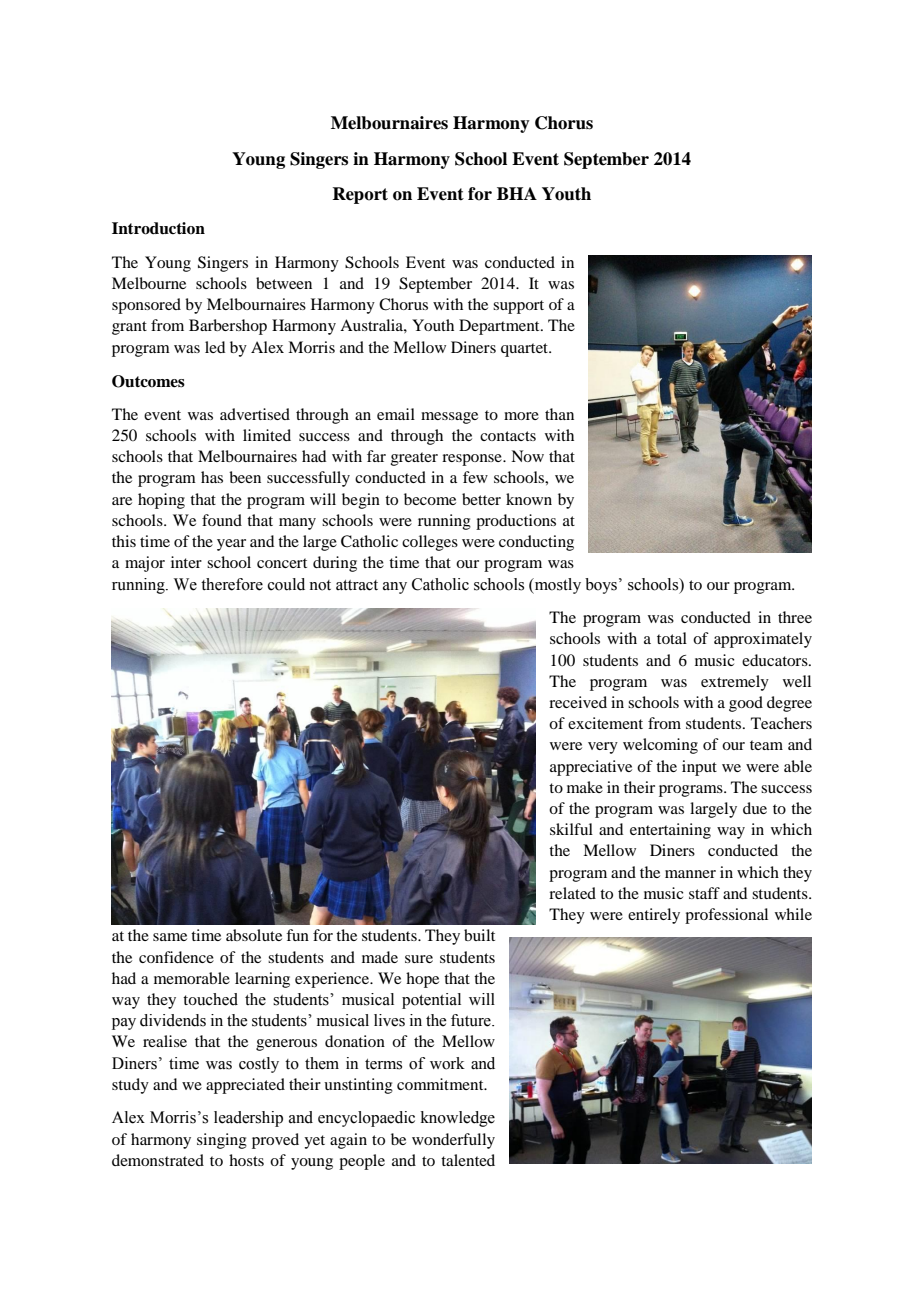 Image resolution: width=924 pixels, height=1308 pixels. What do you see at coordinates (518, 307) in the screenshot?
I see `support` at bounding box center [518, 307].
